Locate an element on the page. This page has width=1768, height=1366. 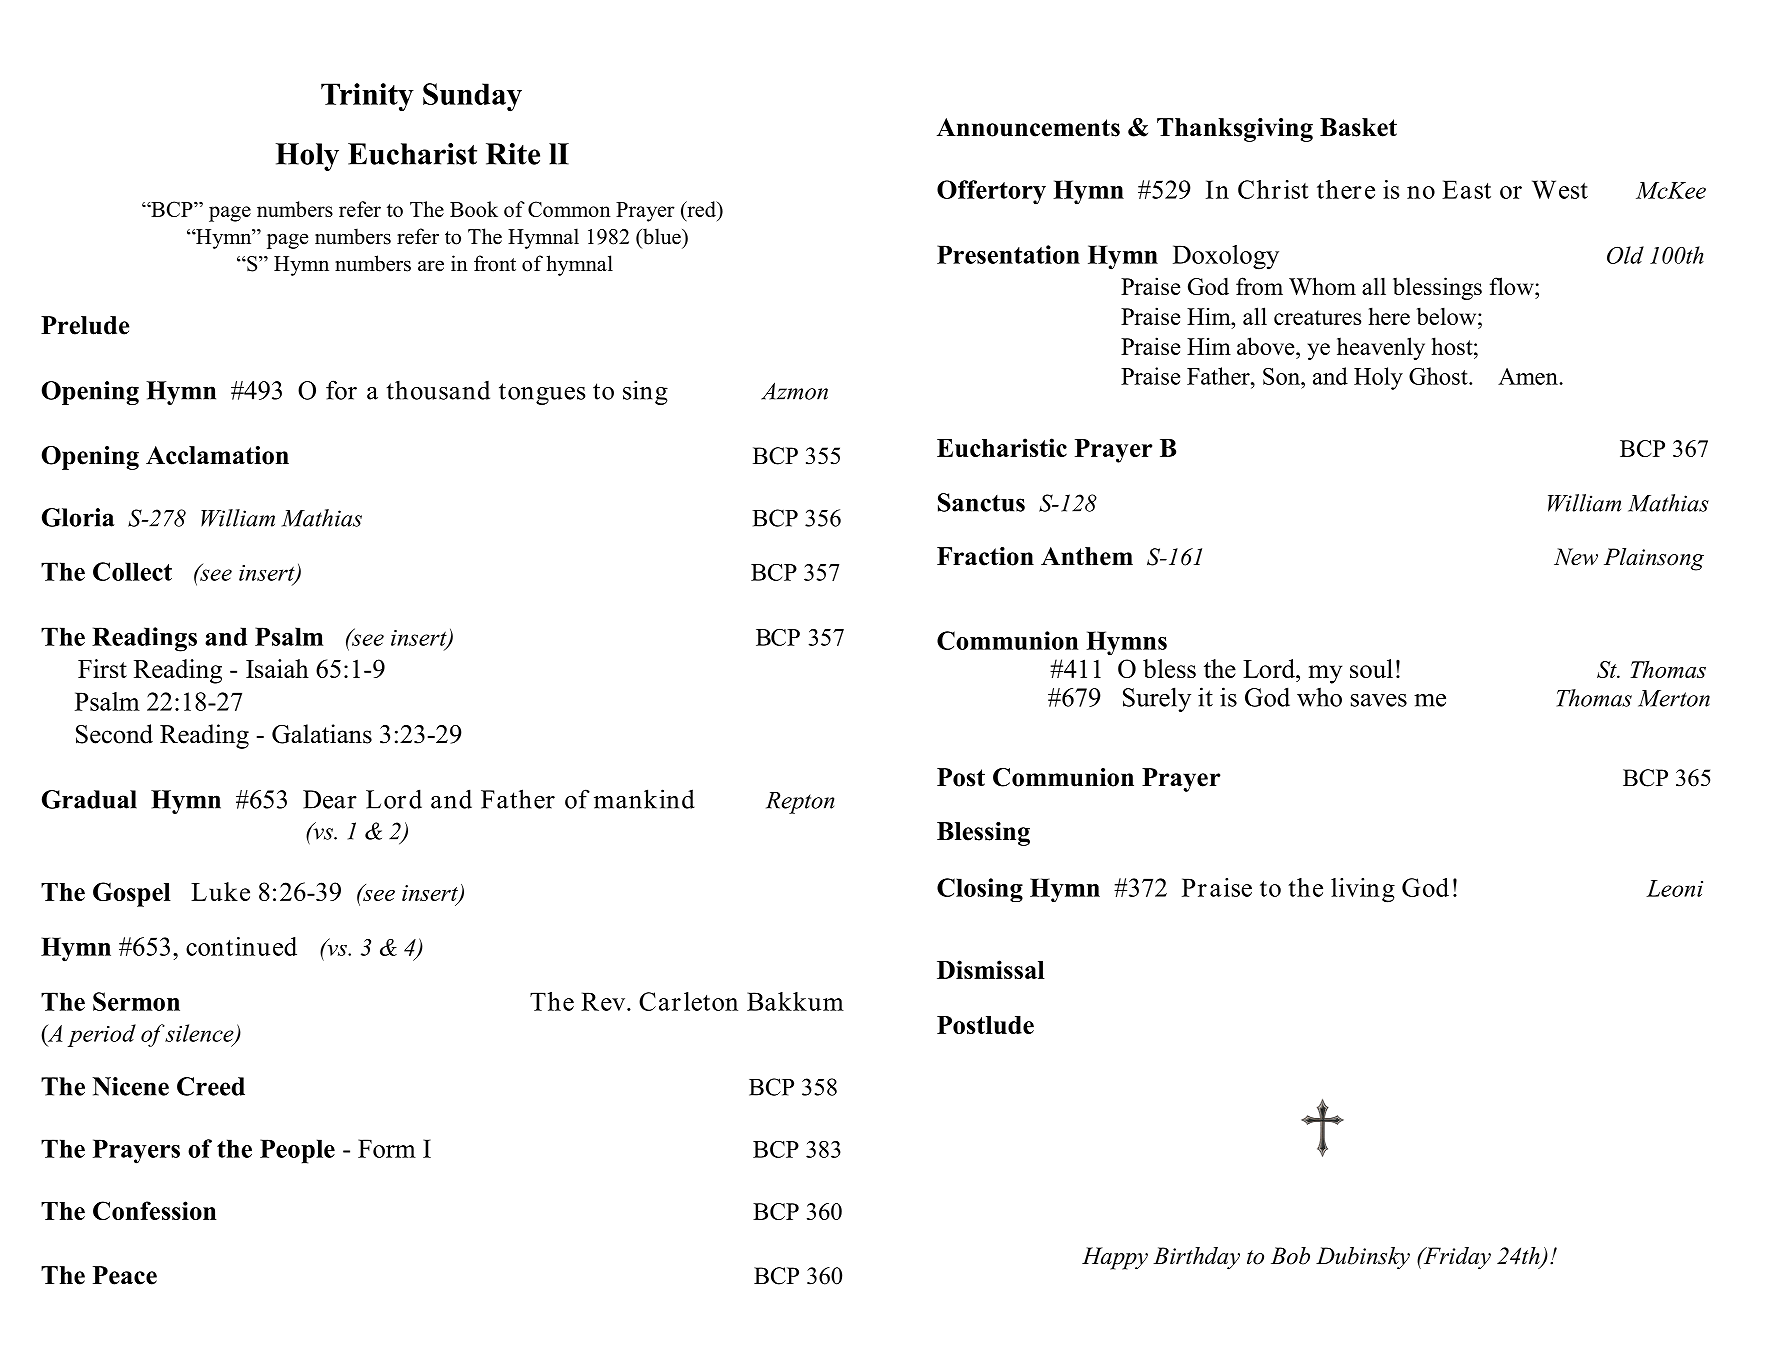
Surely is located at coordinates (1157, 699).
